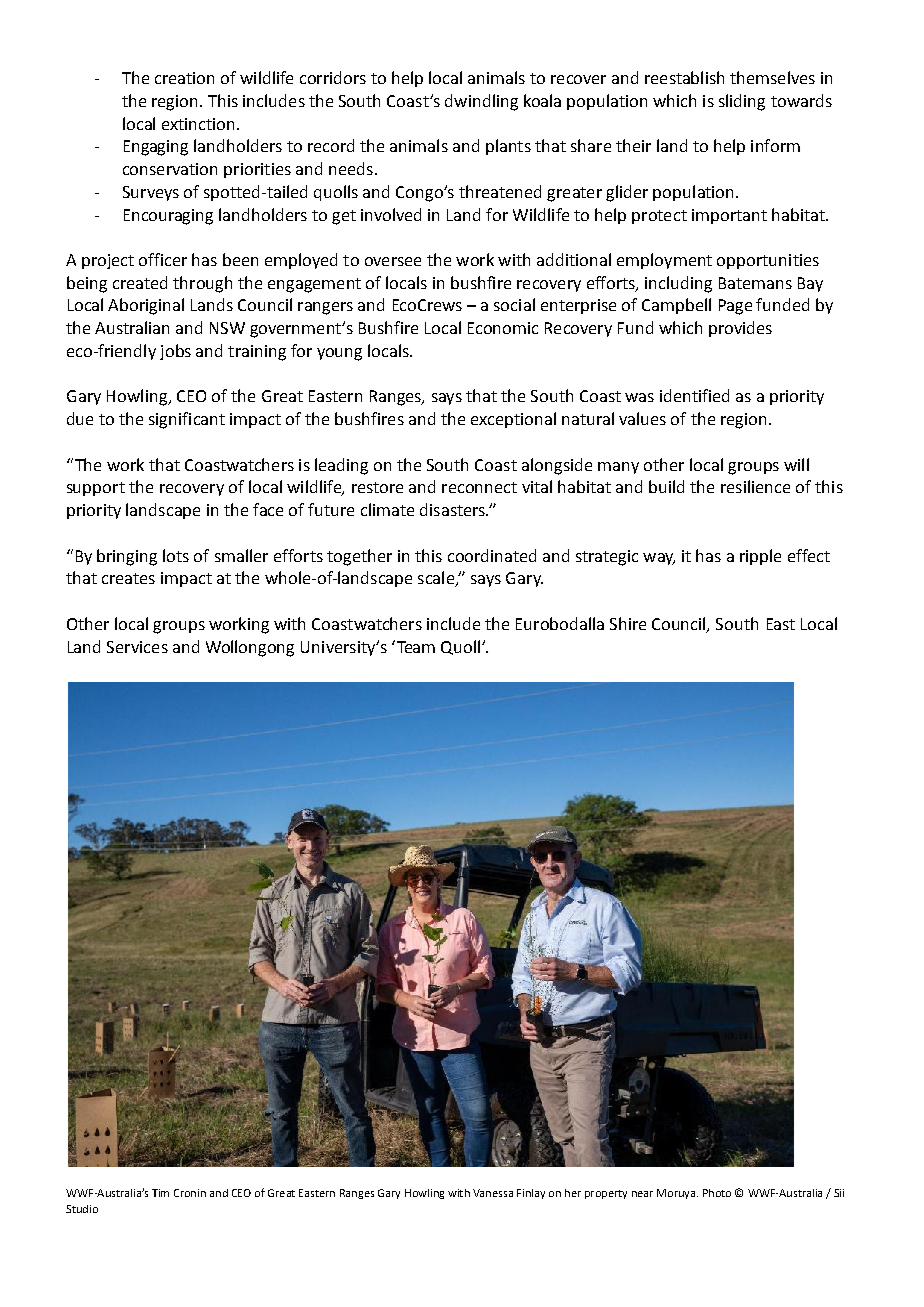 The width and height of the image is (924, 1307). What do you see at coordinates (137, 647) in the image?
I see `Services` at bounding box center [137, 647].
